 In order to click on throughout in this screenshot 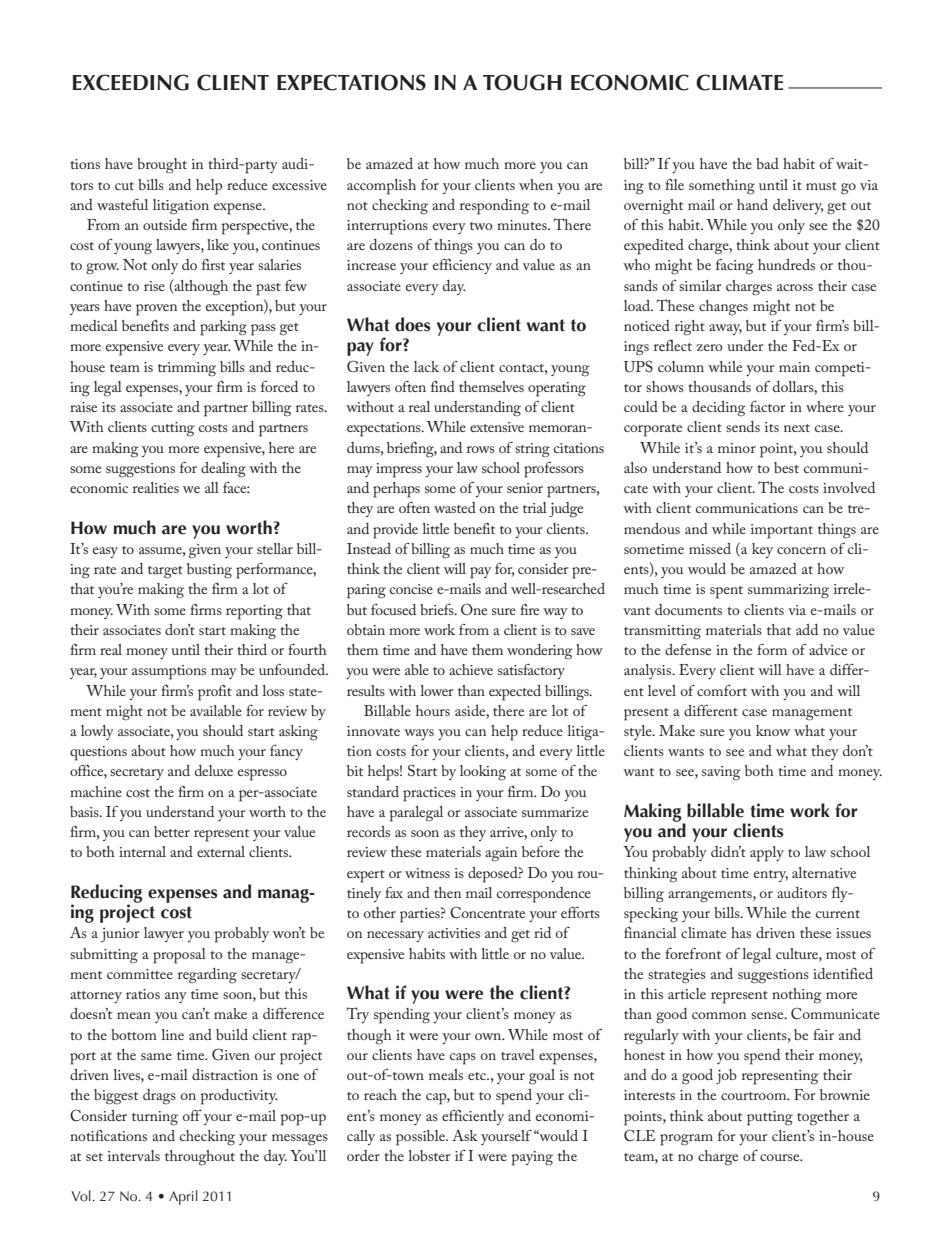, I will do `click(200, 1158)`.
